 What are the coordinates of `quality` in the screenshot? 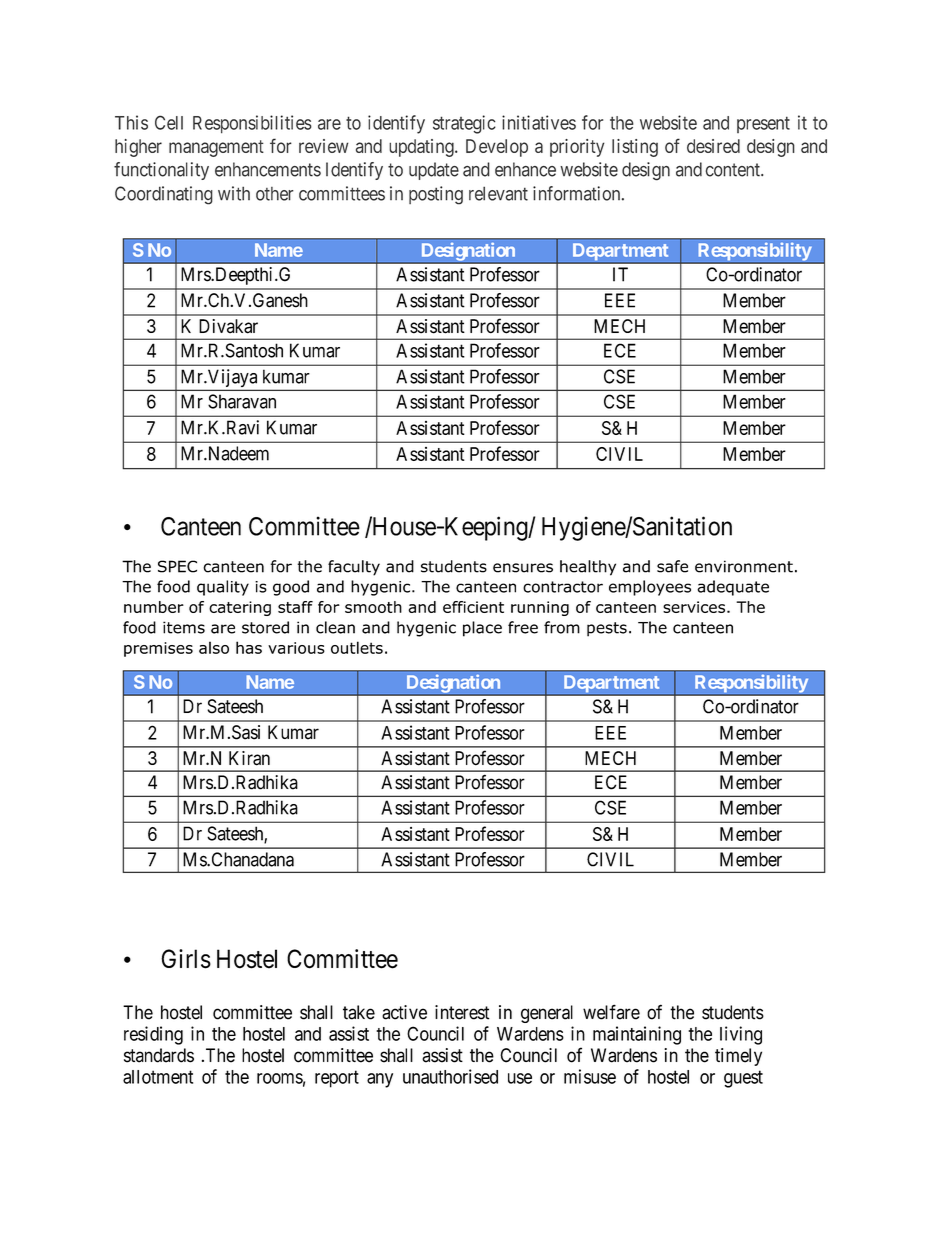 It's located at (223, 588).
